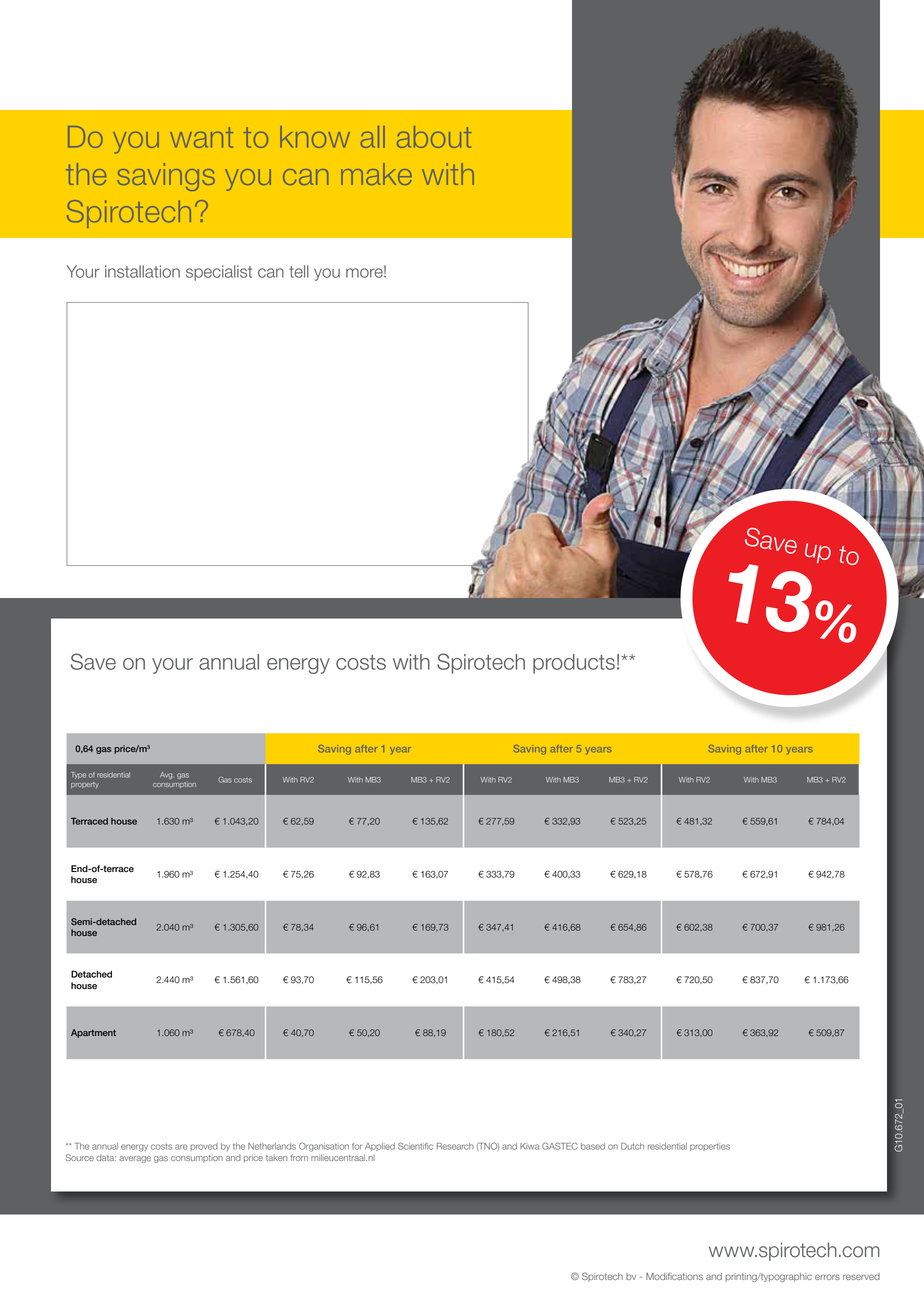 This screenshot has height=1308, width=924. What do you see at coordinates (299, 271) in the screenshot?
I see `tell` at bounding box center [299, 271].
